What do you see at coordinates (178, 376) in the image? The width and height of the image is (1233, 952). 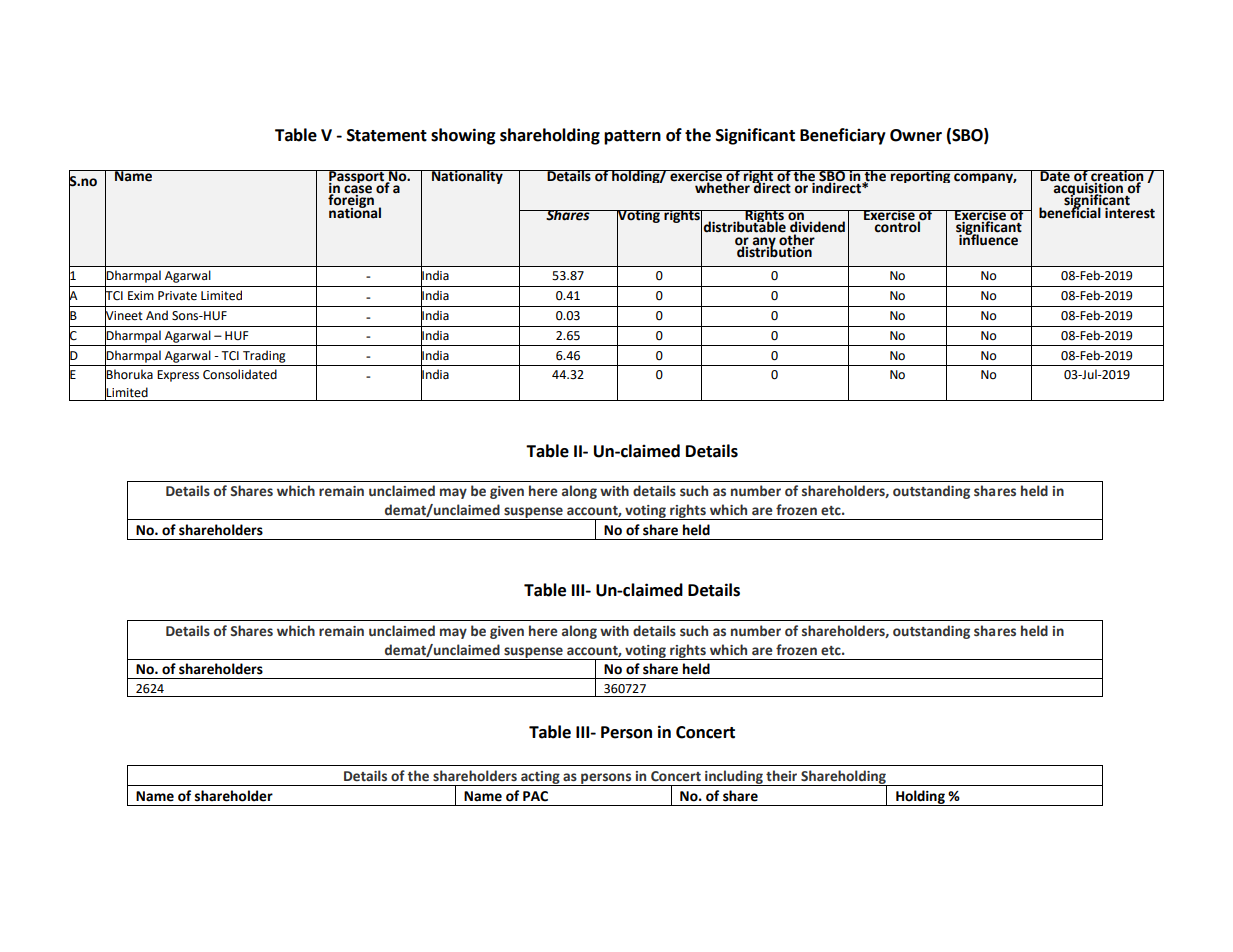 I see `Express` at bounding box center [178, 376].
